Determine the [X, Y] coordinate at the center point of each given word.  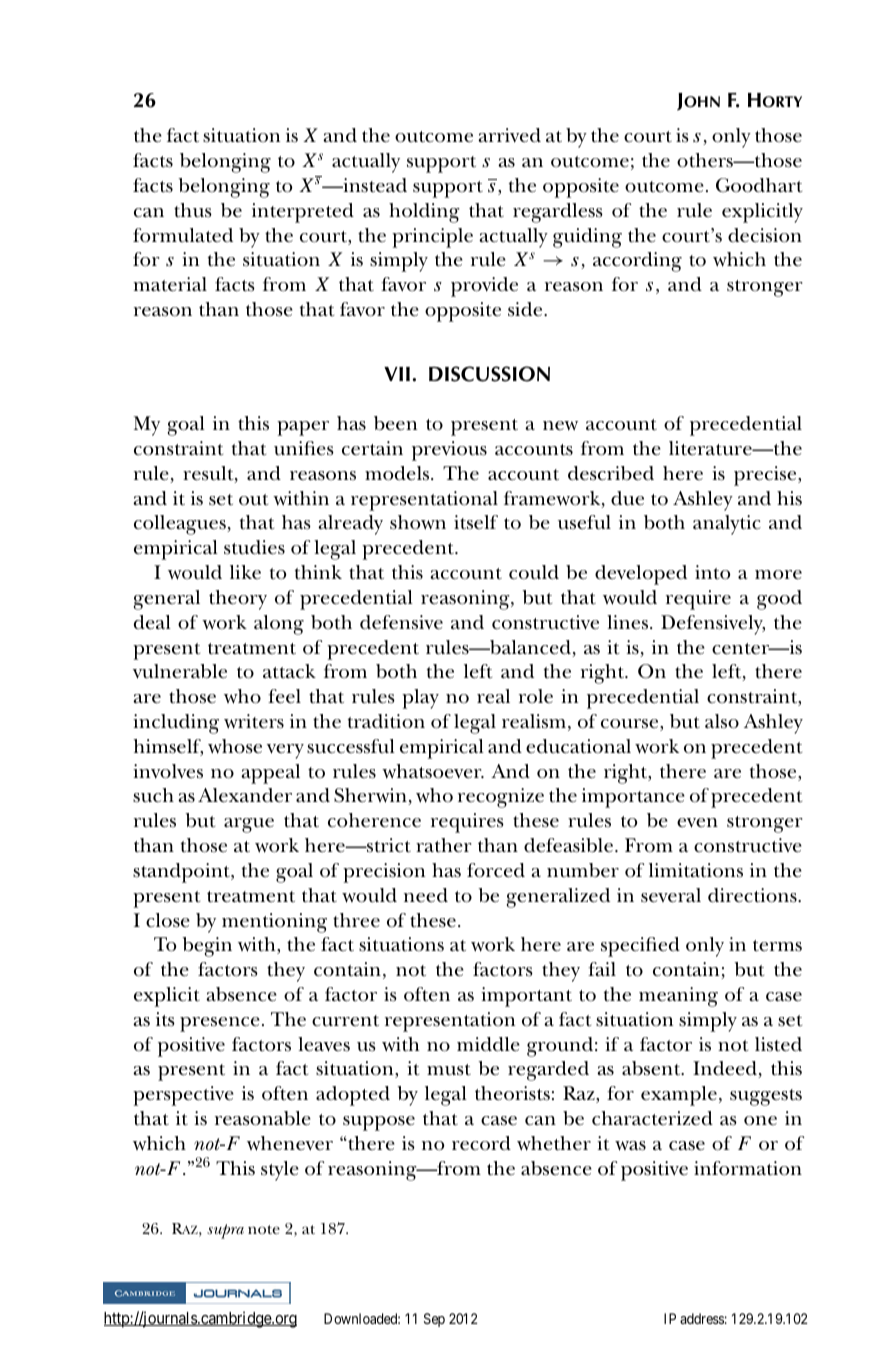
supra [225, 1231]
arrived [509, 135]
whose [235, 746]
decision [765, 235]
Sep [434, 1320]
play [420, 699]
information [748, 1168]
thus [193, 210]
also [722, 721]
